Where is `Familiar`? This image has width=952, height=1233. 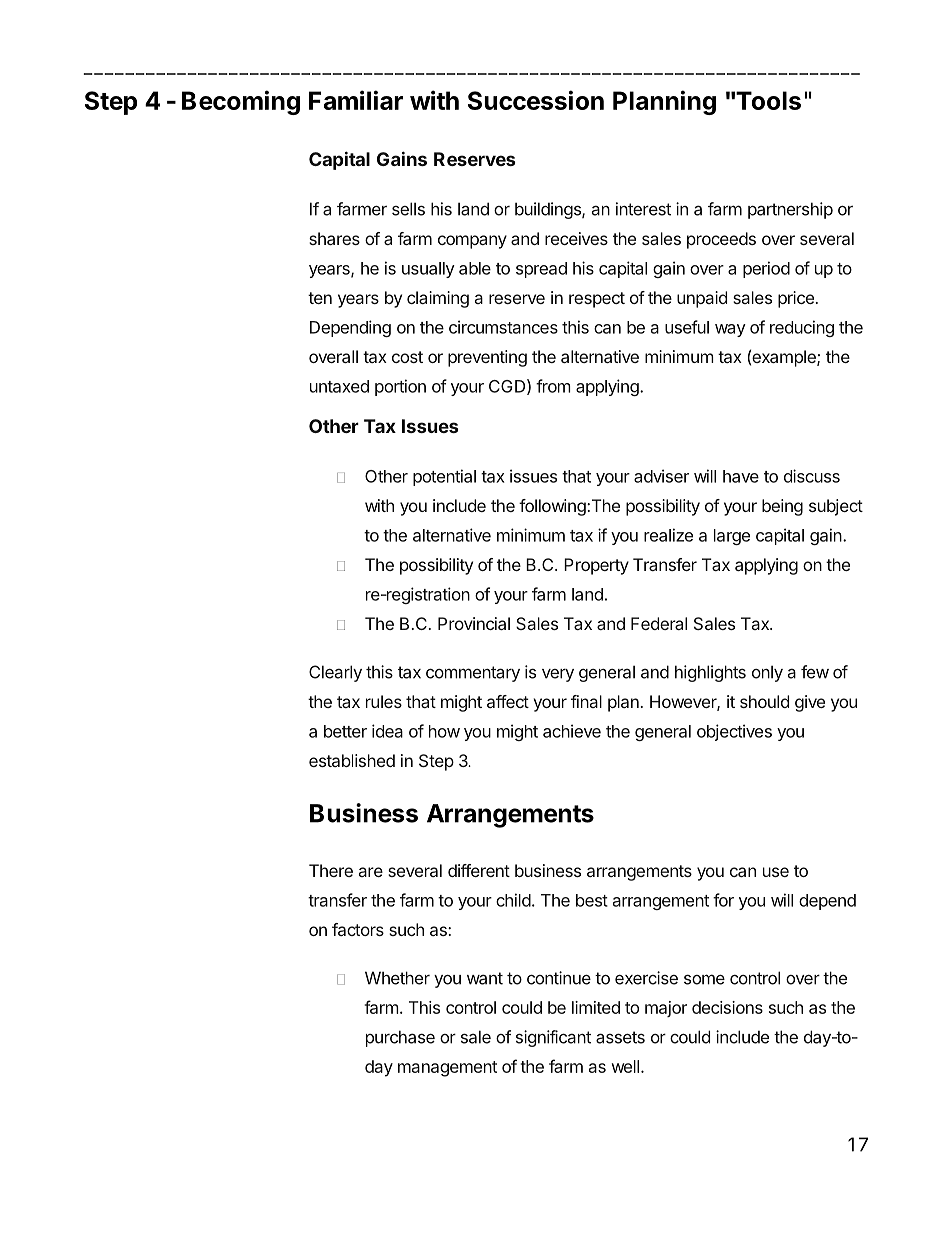 Familiar is located at coordinates (356, 100).
